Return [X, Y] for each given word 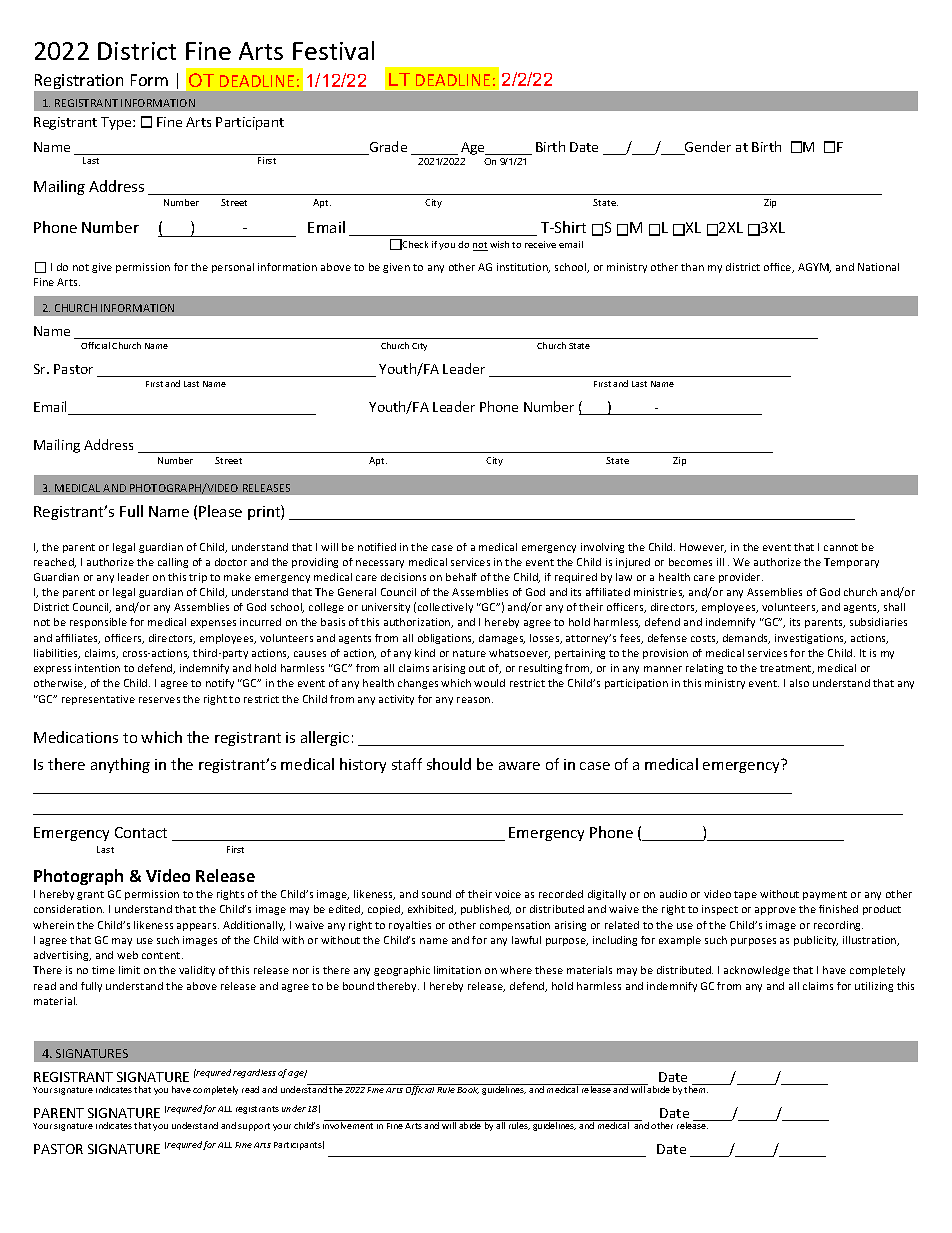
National [878, 267]
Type [117, 123]
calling [173, 563]
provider [741, 578]
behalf [461, 577]
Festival [333, 50]
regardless [254, 1073]
